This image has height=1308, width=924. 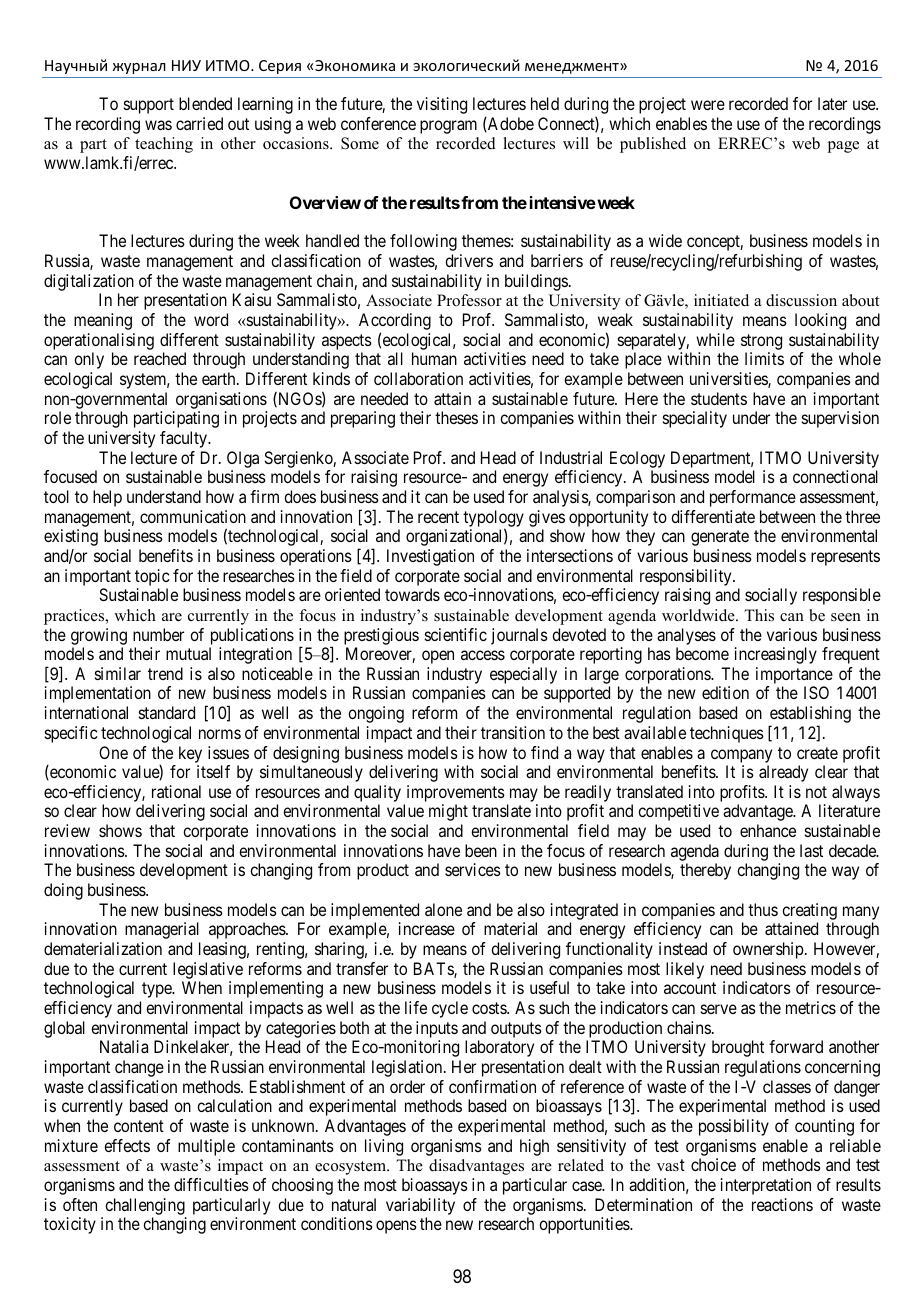 What do you see at coordinates (164, 145) in the image?
I see `teaching` at bounding box center [164, 145].
